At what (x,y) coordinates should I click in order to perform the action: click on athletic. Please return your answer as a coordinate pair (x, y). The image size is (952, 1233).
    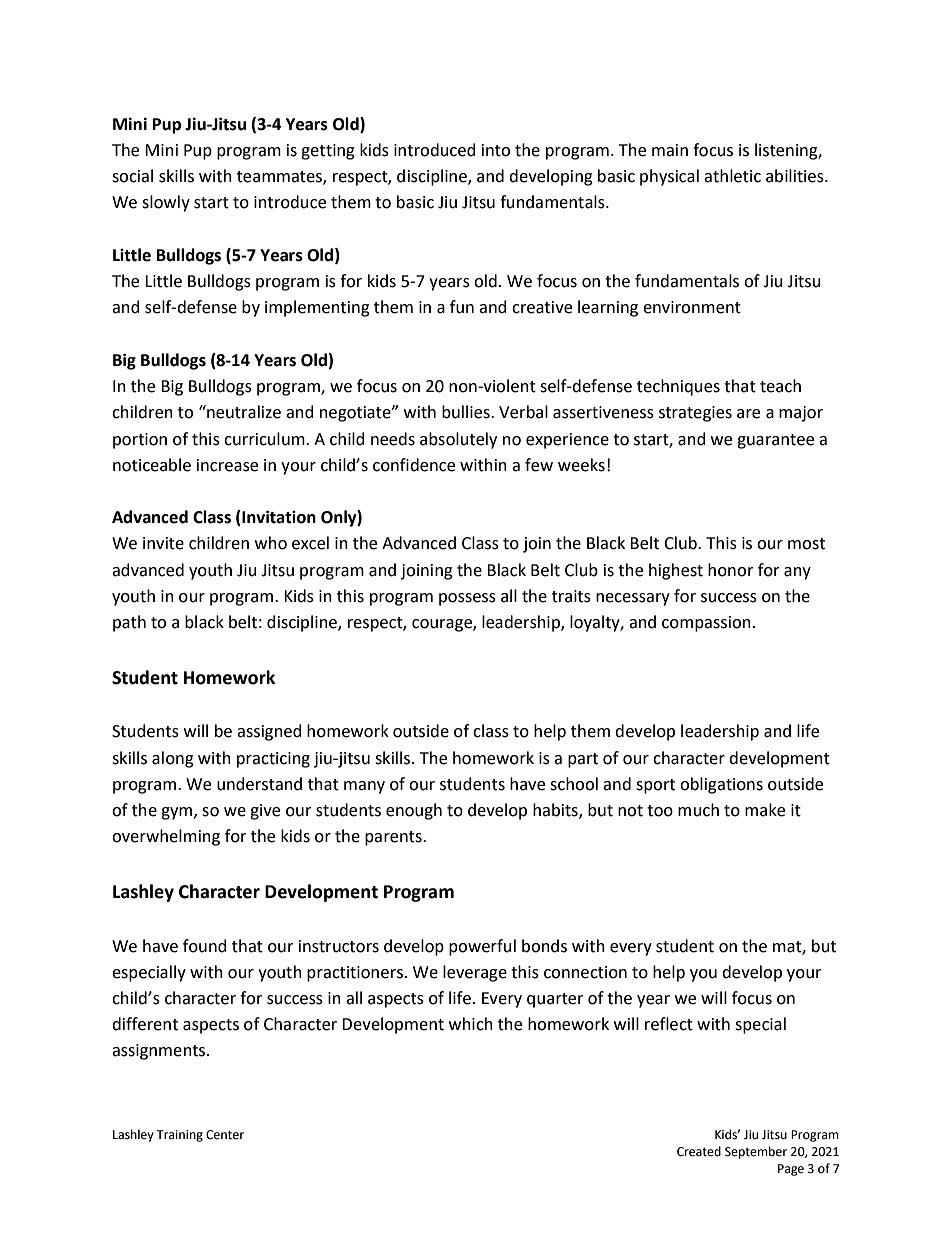
    Looking at the image, I should click on (732, 176).
